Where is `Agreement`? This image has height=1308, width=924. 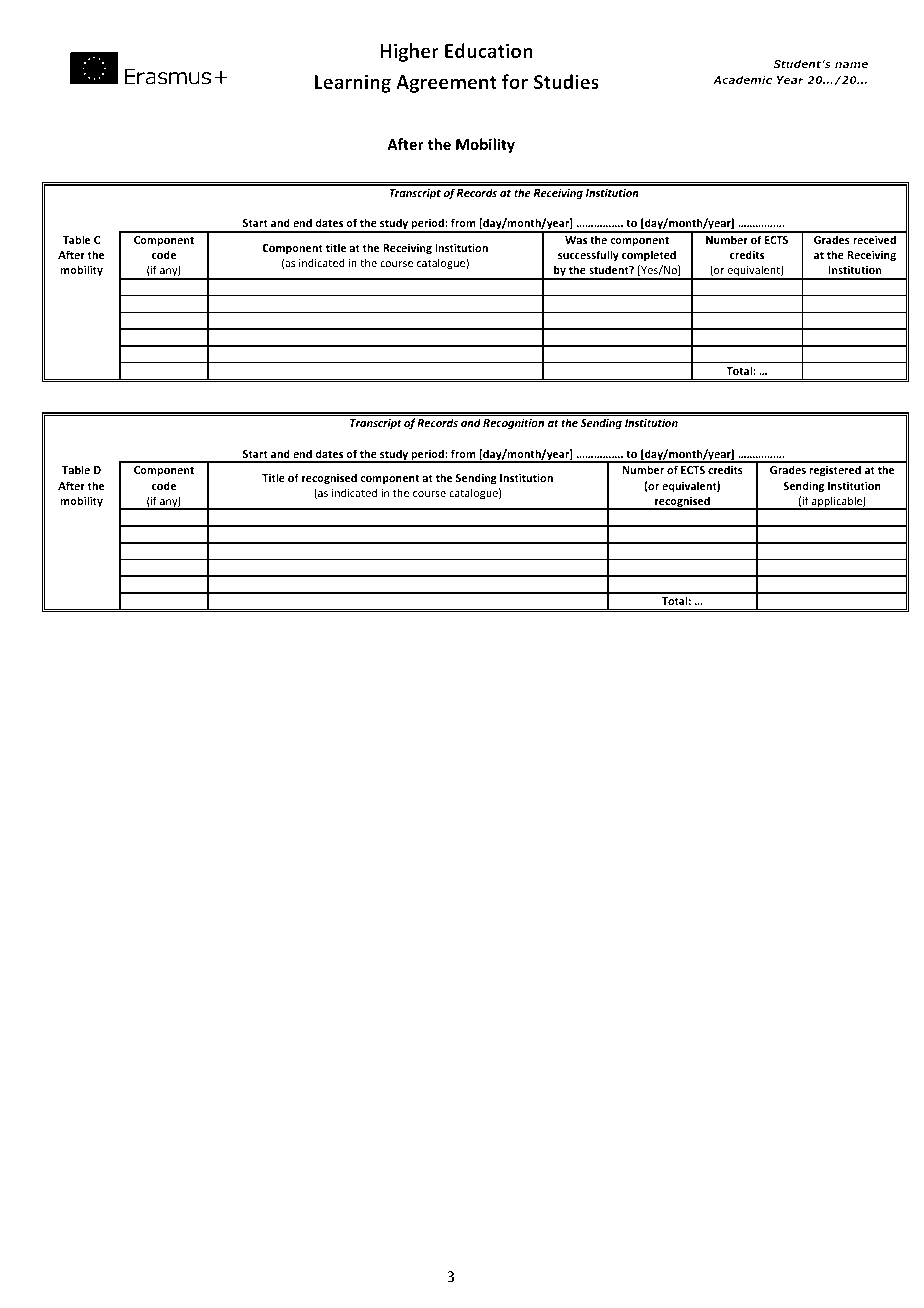
Agreement is located at coordinates (446, 84).
